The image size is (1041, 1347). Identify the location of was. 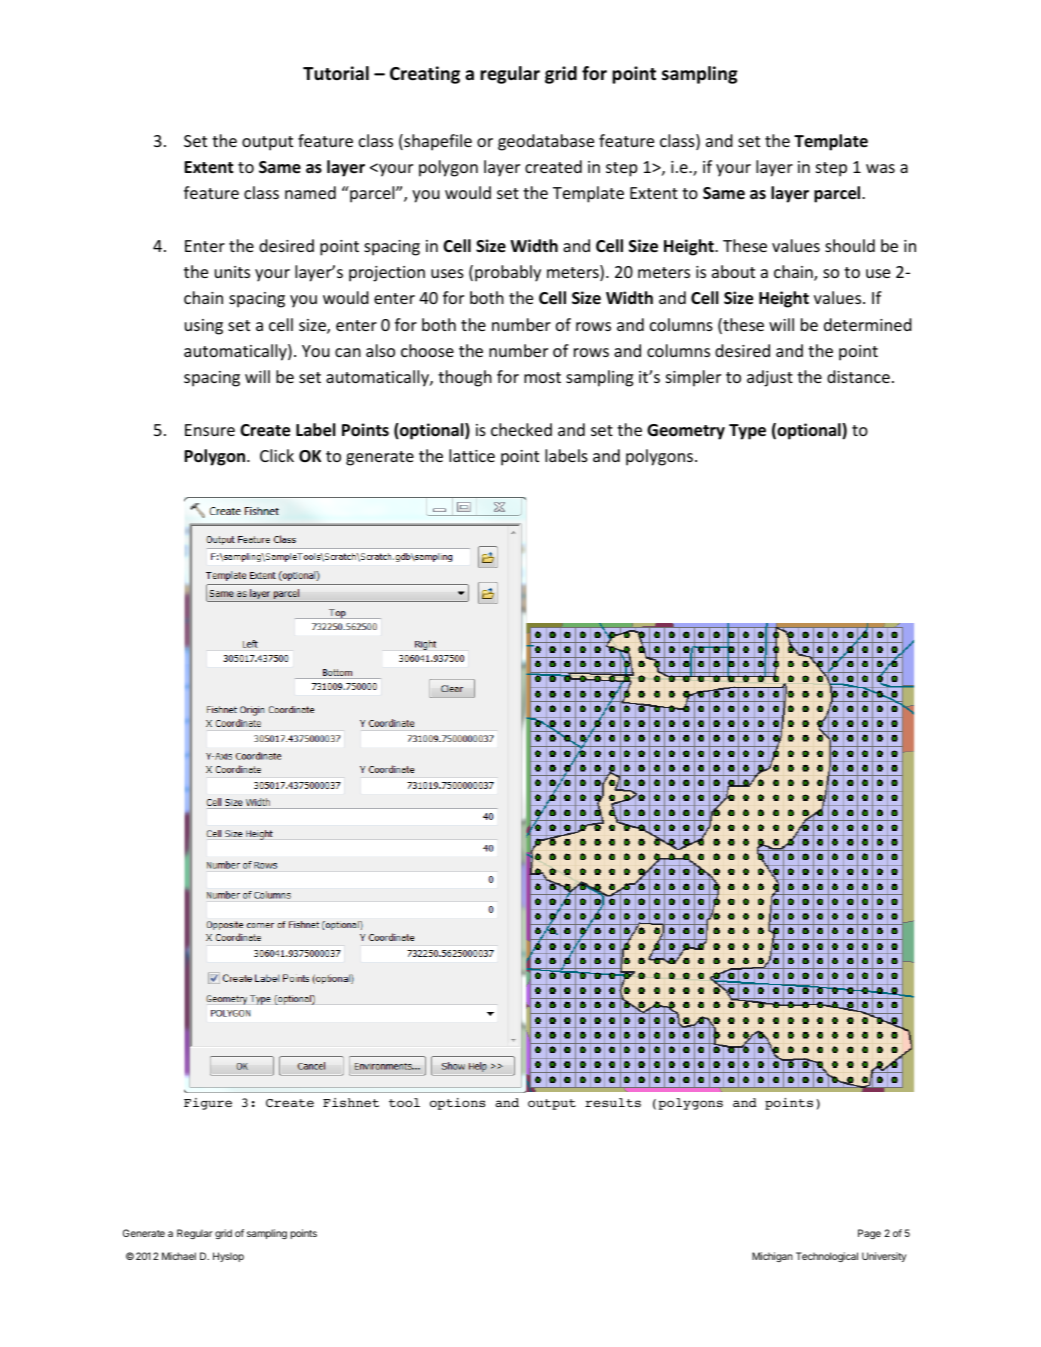
(880, 168).
